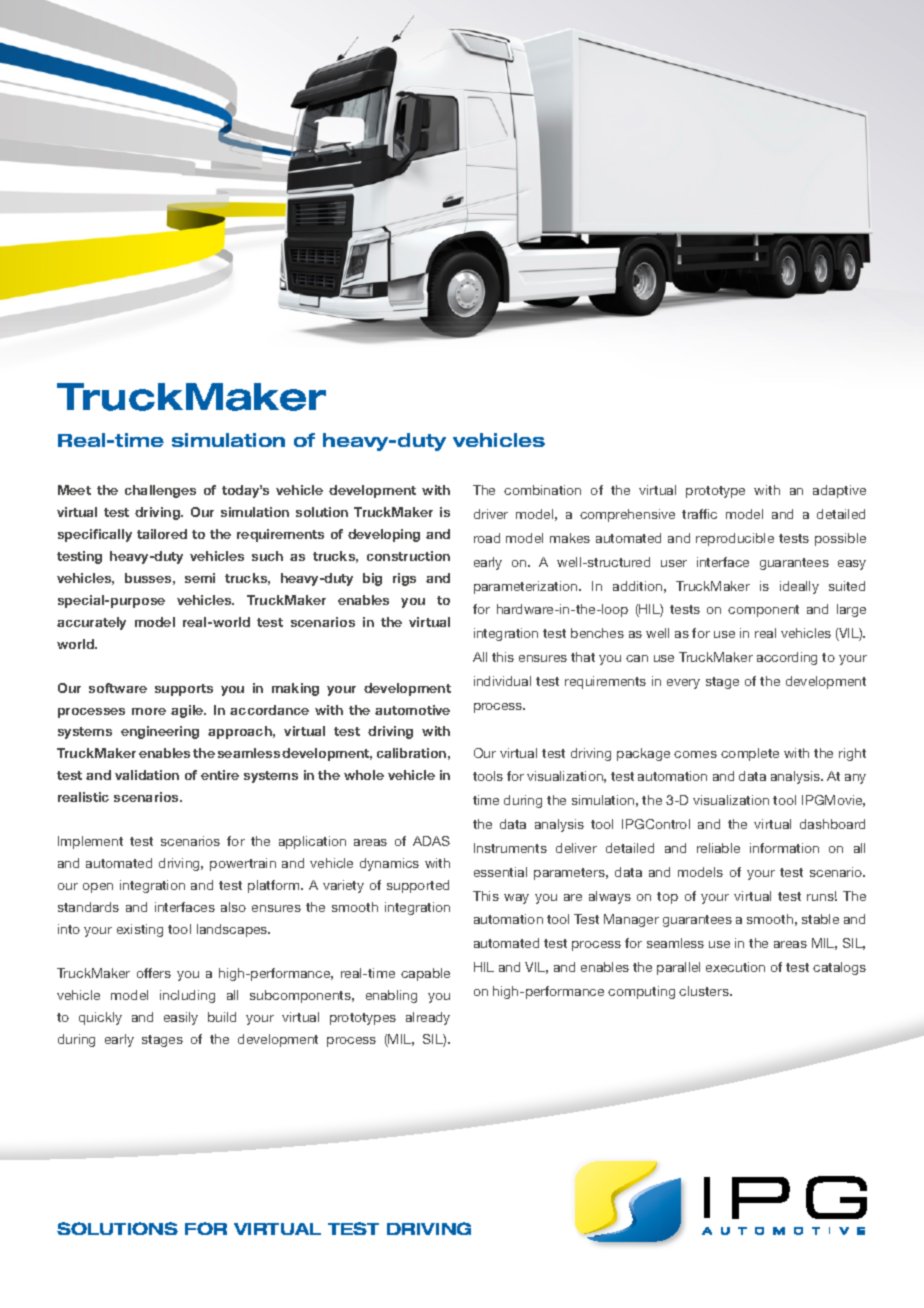  Describe the element at coordinates (428, 1018) in the screenshot. I see `already` at that location.
